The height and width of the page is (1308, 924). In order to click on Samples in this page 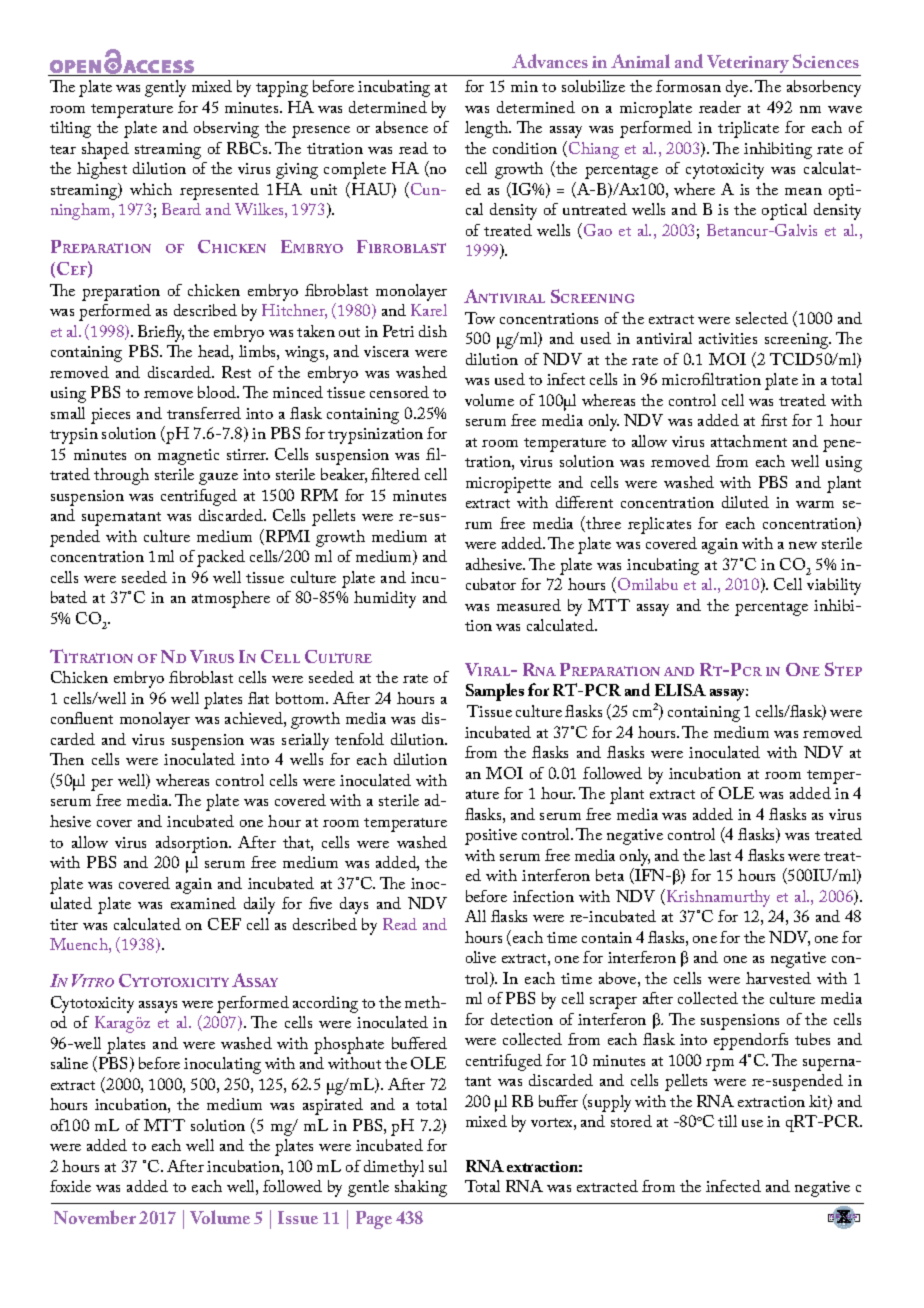, I will do `click(495, 692)`.
